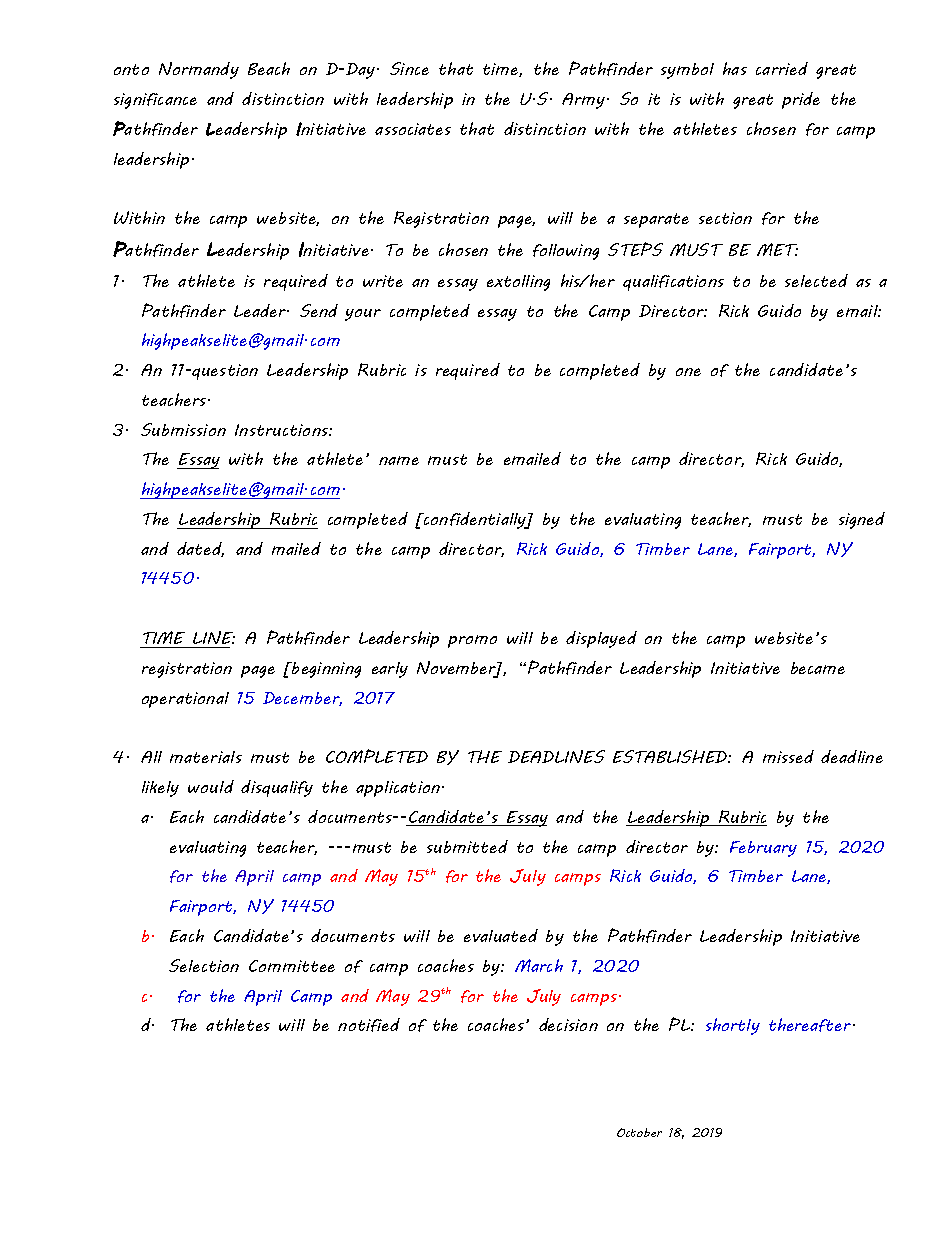 The image size is (952, 1233). I want to click on Army, so click(583, 101).
